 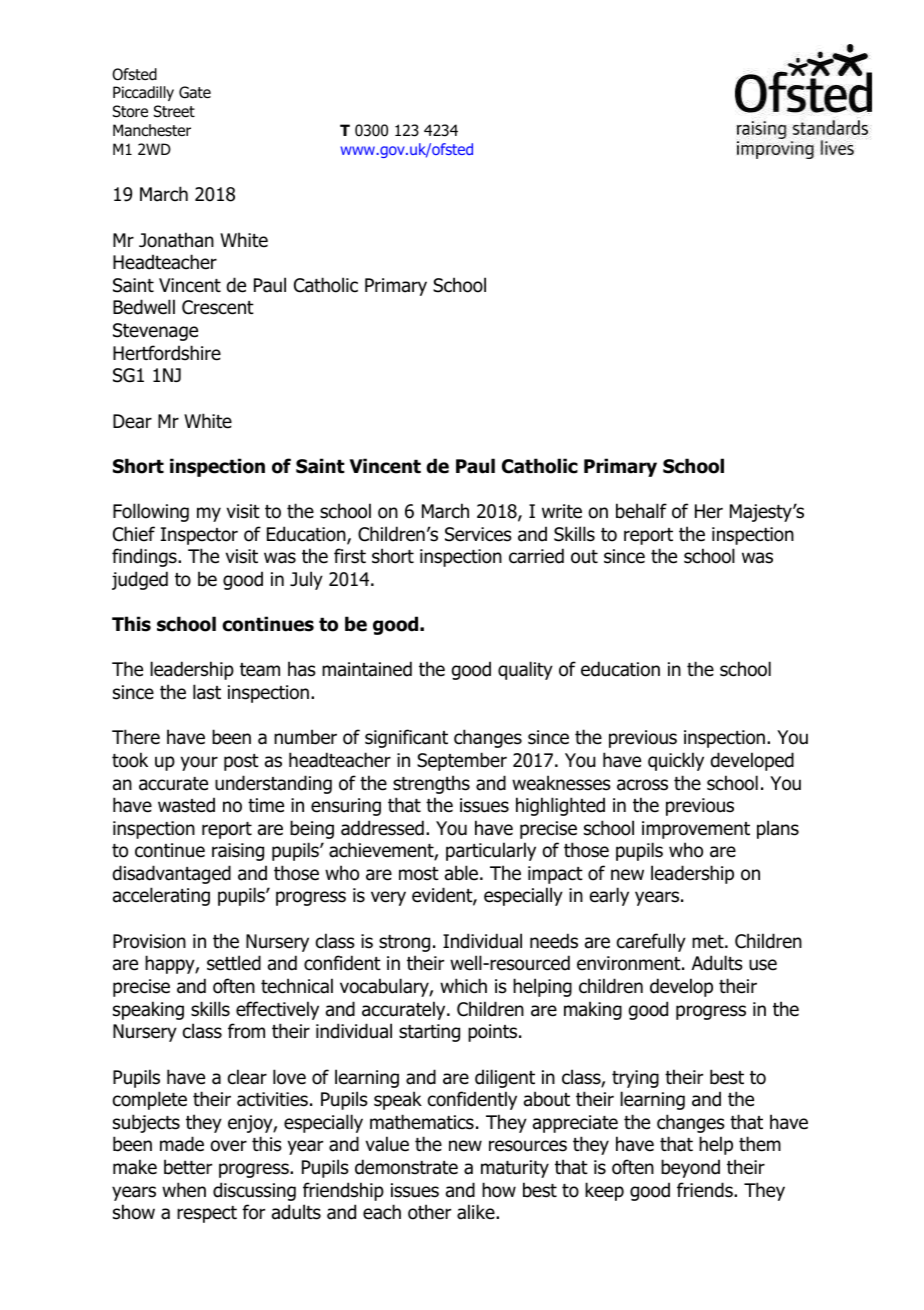 What do you see at coordinates (676, 761) in the image?
I see `quickly` at bounding box center [676, 761].
